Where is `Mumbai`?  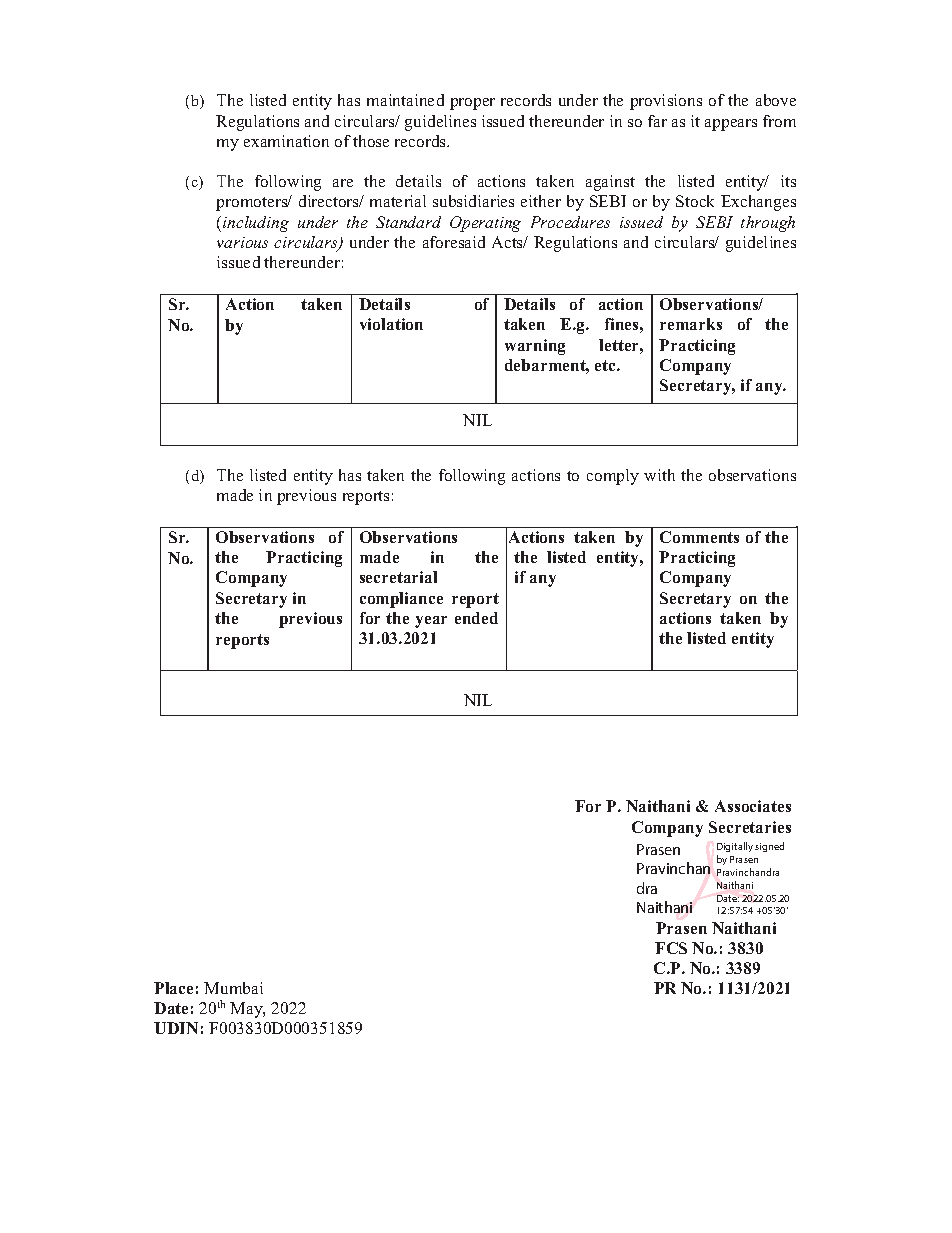
Mumbai is located at coordinates (233, 988).
